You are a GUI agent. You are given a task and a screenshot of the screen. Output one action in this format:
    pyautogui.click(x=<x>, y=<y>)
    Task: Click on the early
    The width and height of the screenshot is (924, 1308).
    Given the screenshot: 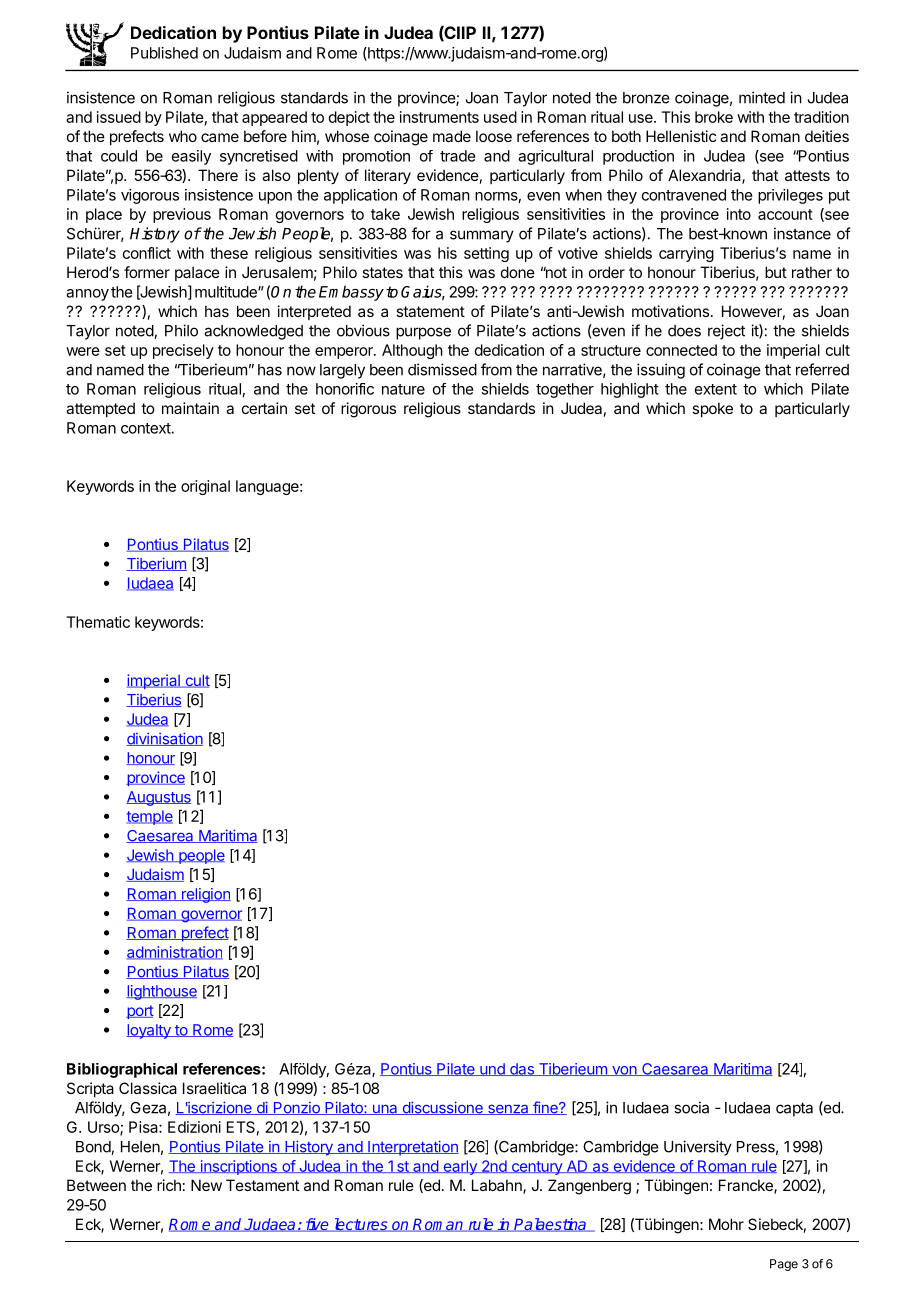 What is the action you would take?
    pyautogui.click(x=460, y=1167)
